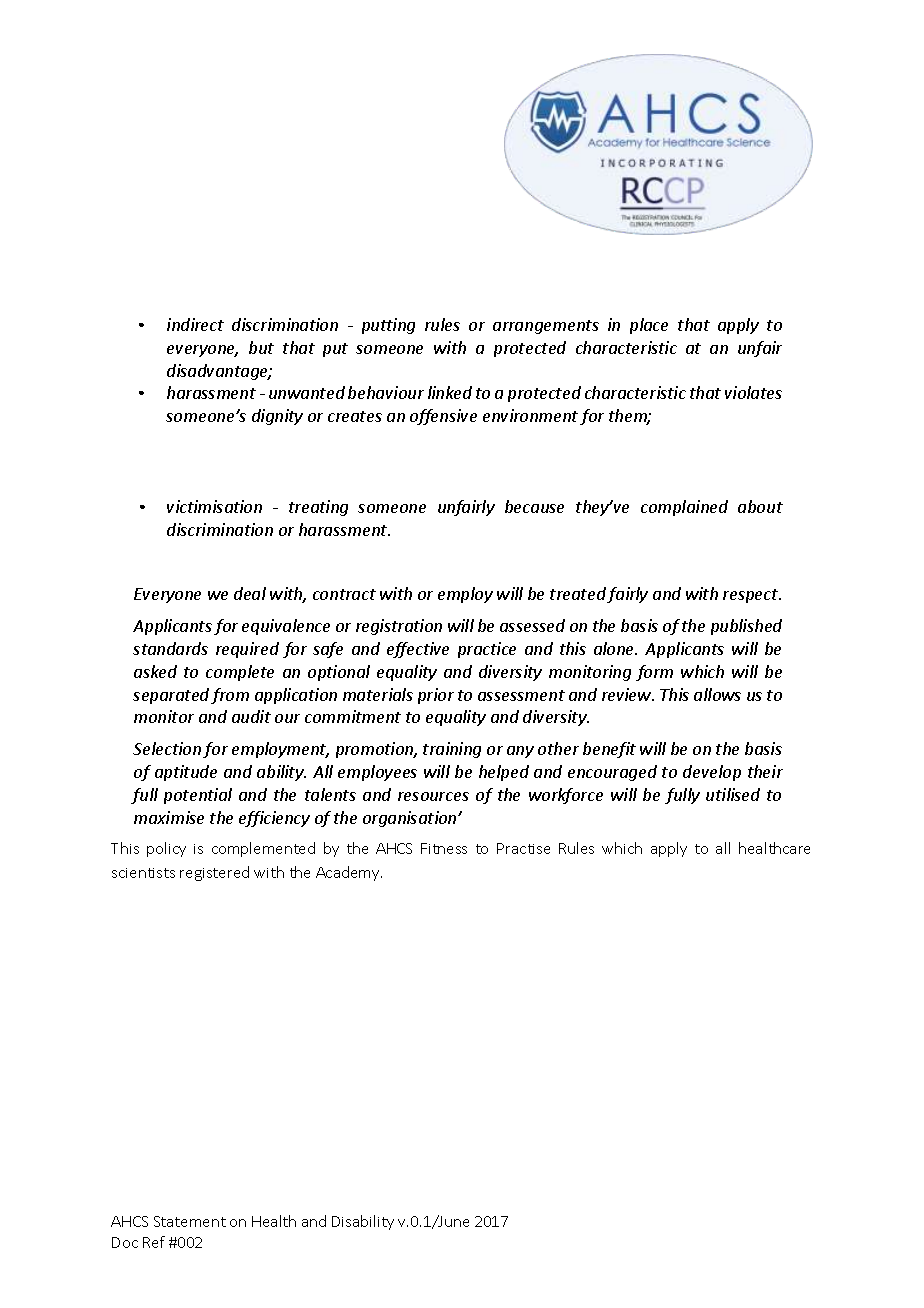 The width and height of the page is (924, 1308). I want to click on place, so click(649, 326).
